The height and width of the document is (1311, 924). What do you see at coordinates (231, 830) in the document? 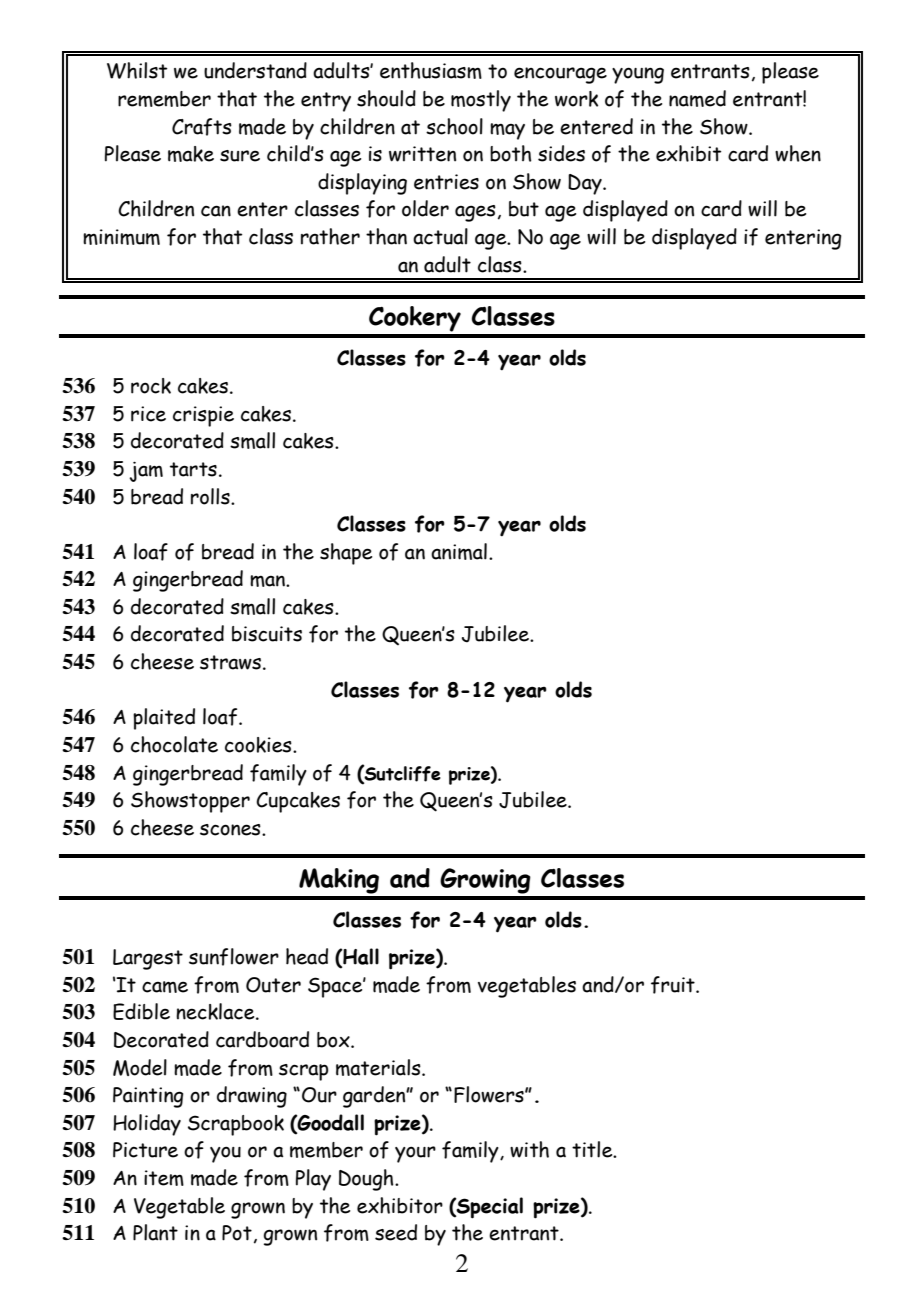
I see `scones` at bounding box center [231, 830].
